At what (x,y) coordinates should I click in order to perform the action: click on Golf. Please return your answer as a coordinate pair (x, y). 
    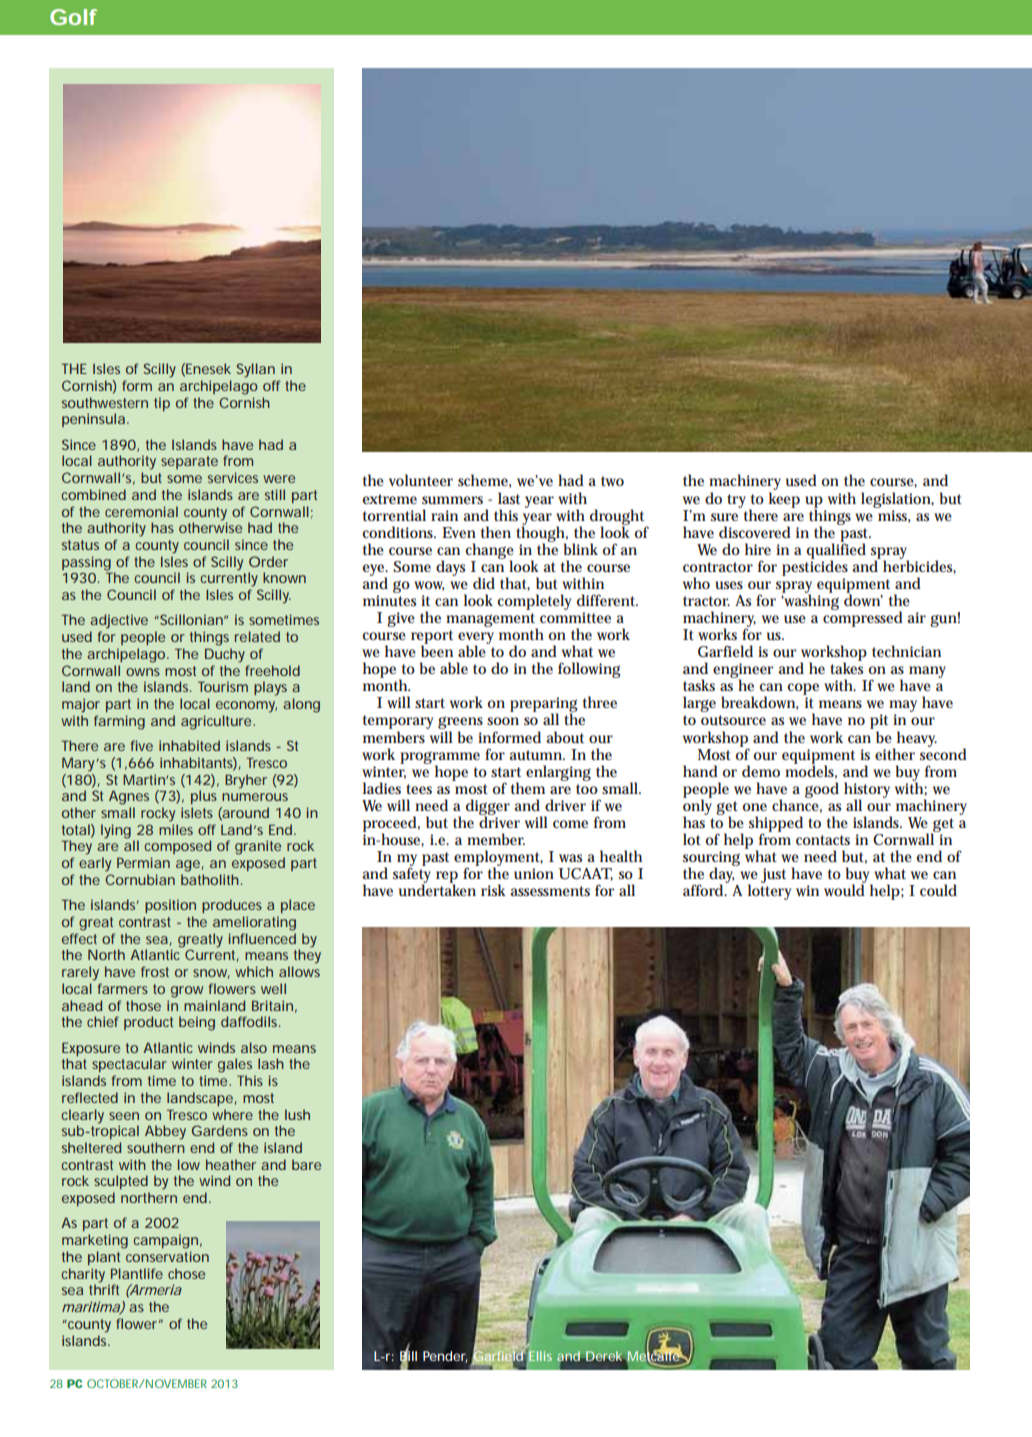
    Looking at the image, I should click on (73, 17).
